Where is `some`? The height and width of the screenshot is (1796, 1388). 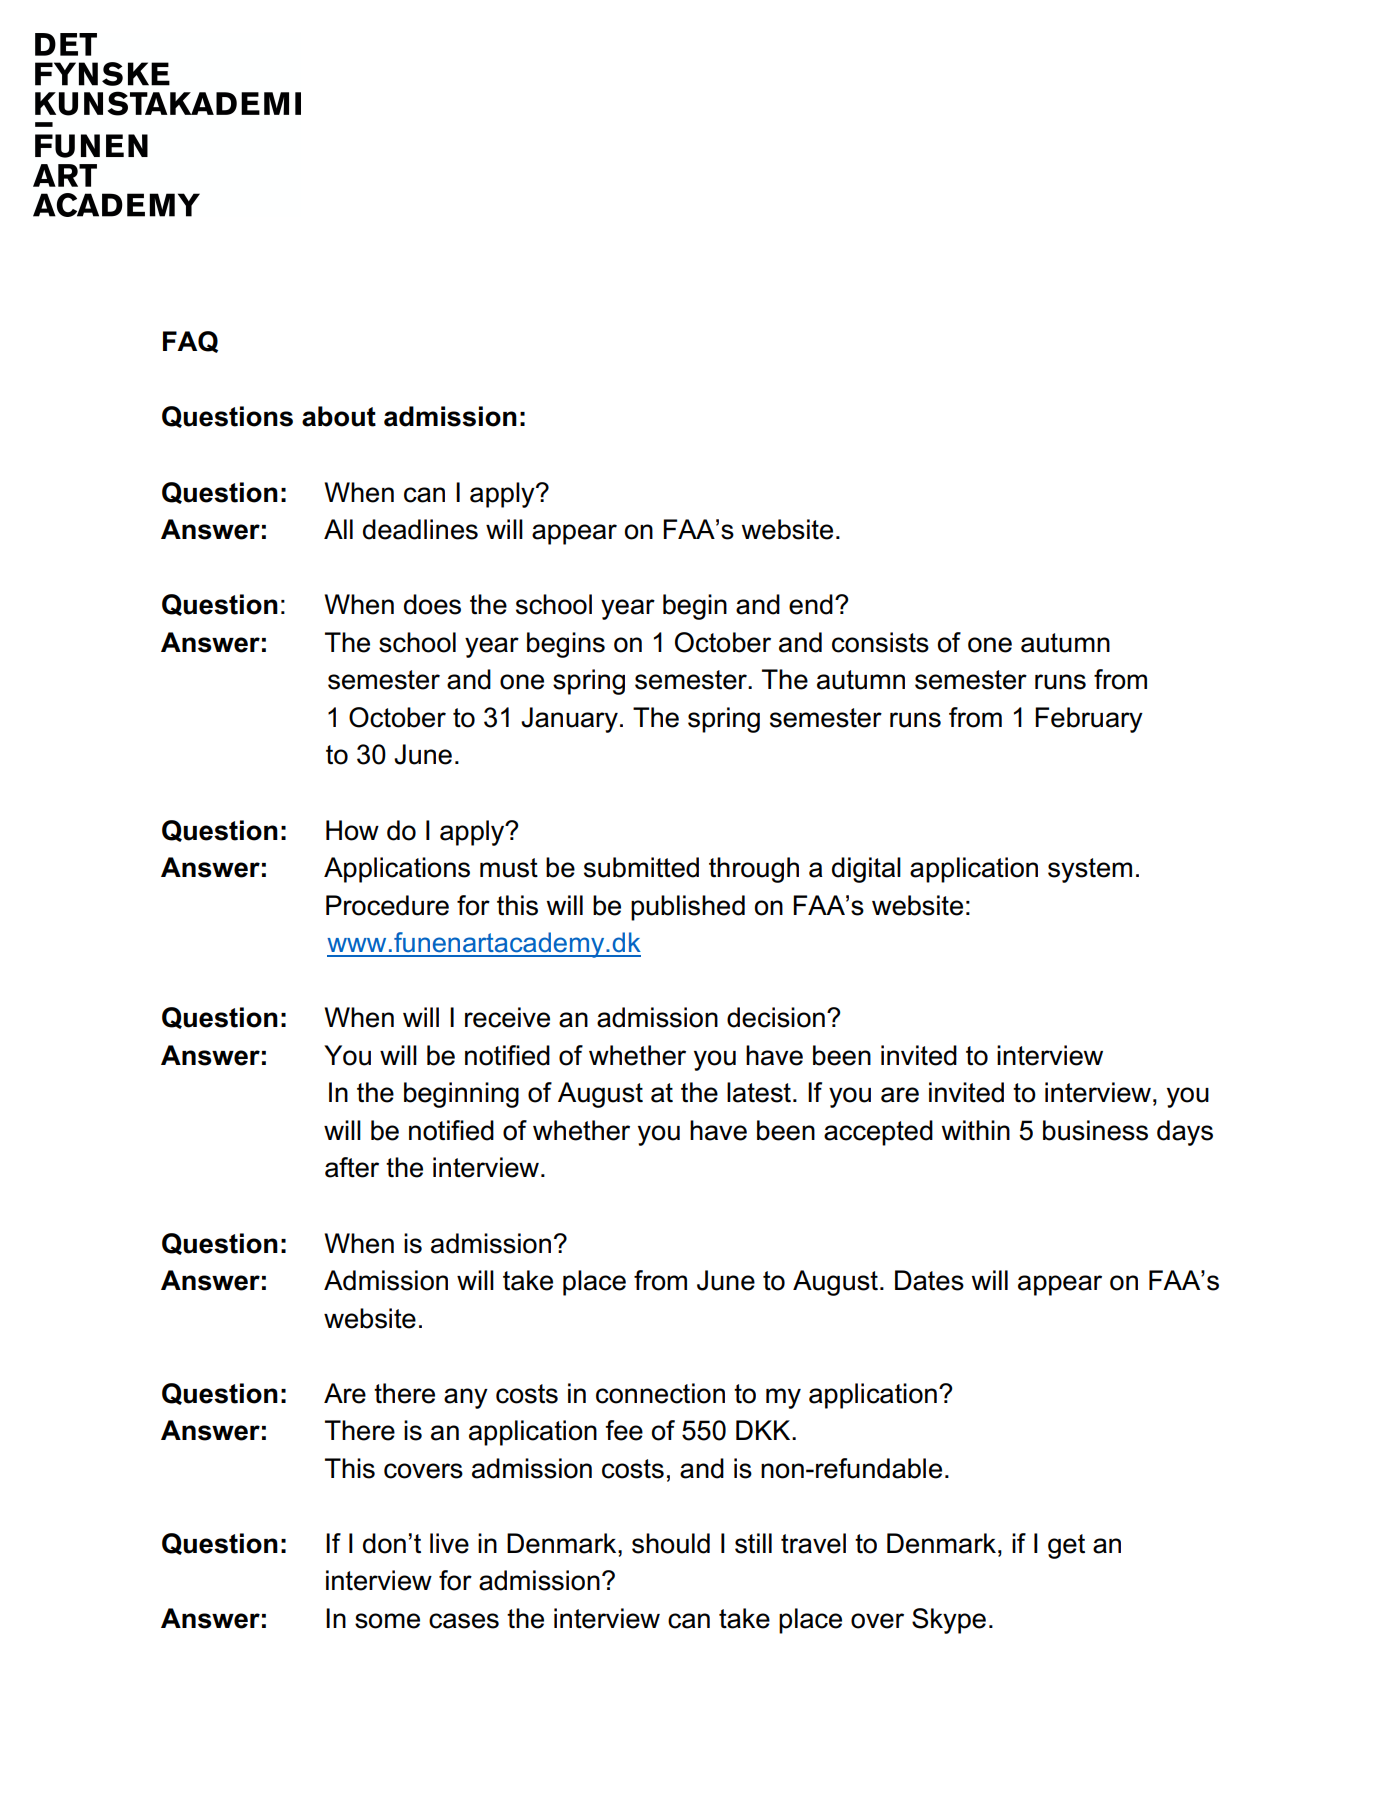 some is located at coordinates (387, 1621).
